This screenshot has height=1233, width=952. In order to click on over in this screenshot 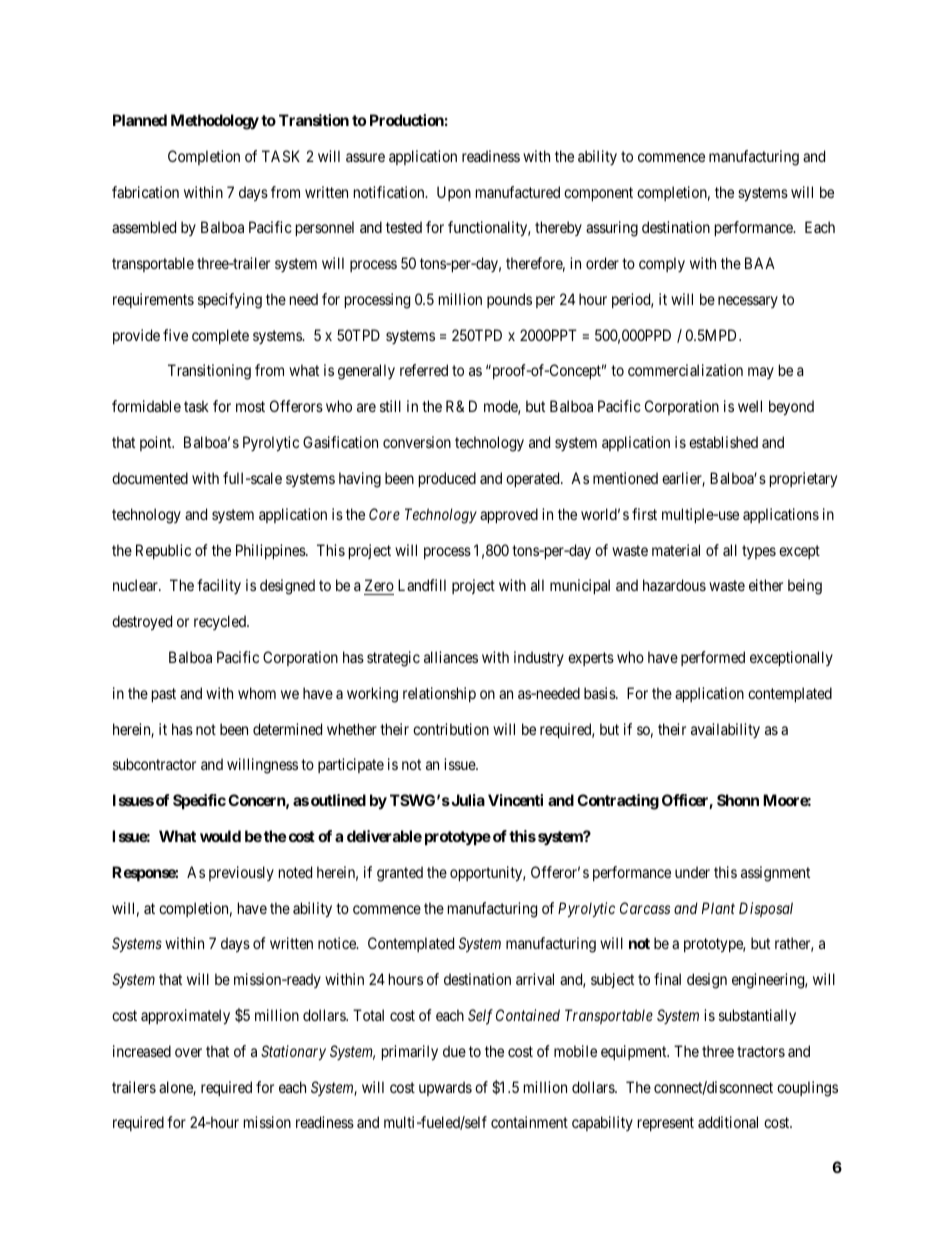, I will do `click(188, 1052)`.
